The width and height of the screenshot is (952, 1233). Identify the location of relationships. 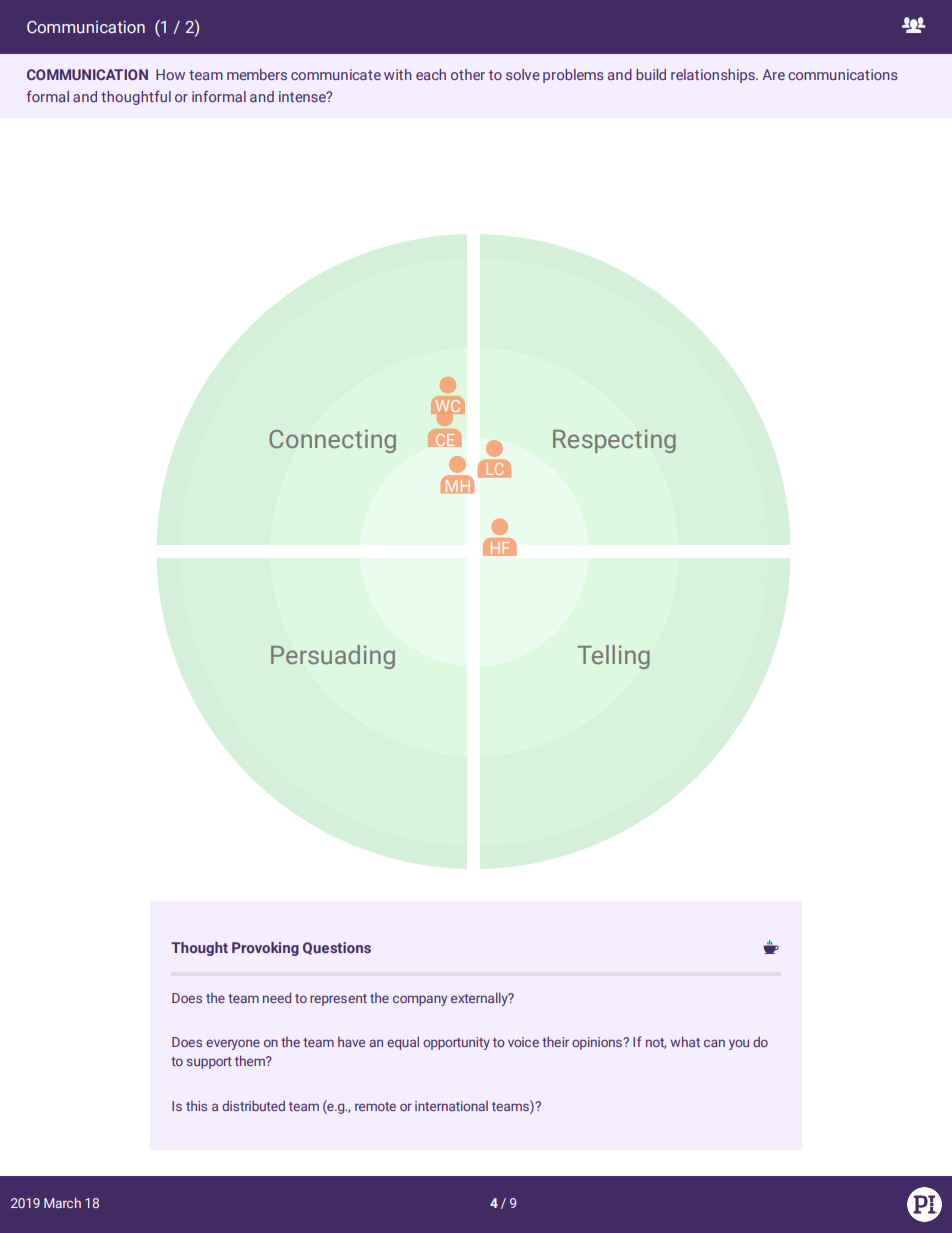
(714, 76).
